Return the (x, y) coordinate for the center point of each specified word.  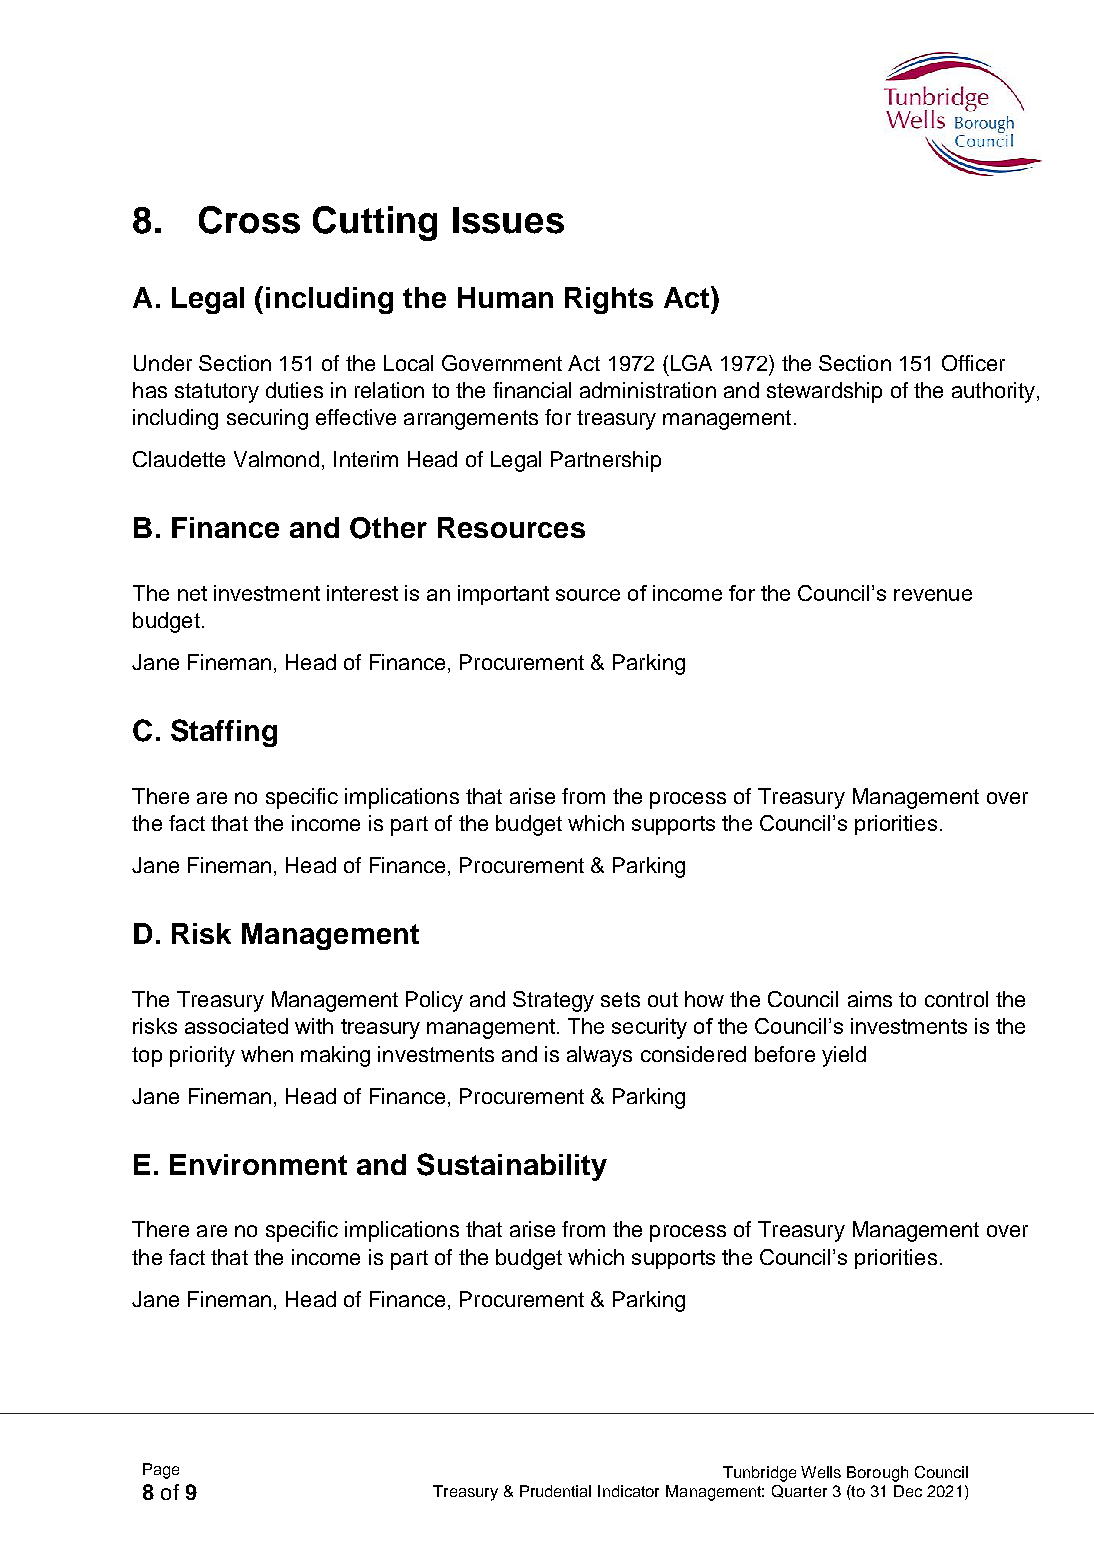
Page (161, 1471)
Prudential (555, 1491)
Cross (249, 220)
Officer (973, 363)
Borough (877, 1474)
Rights (609, 300)
